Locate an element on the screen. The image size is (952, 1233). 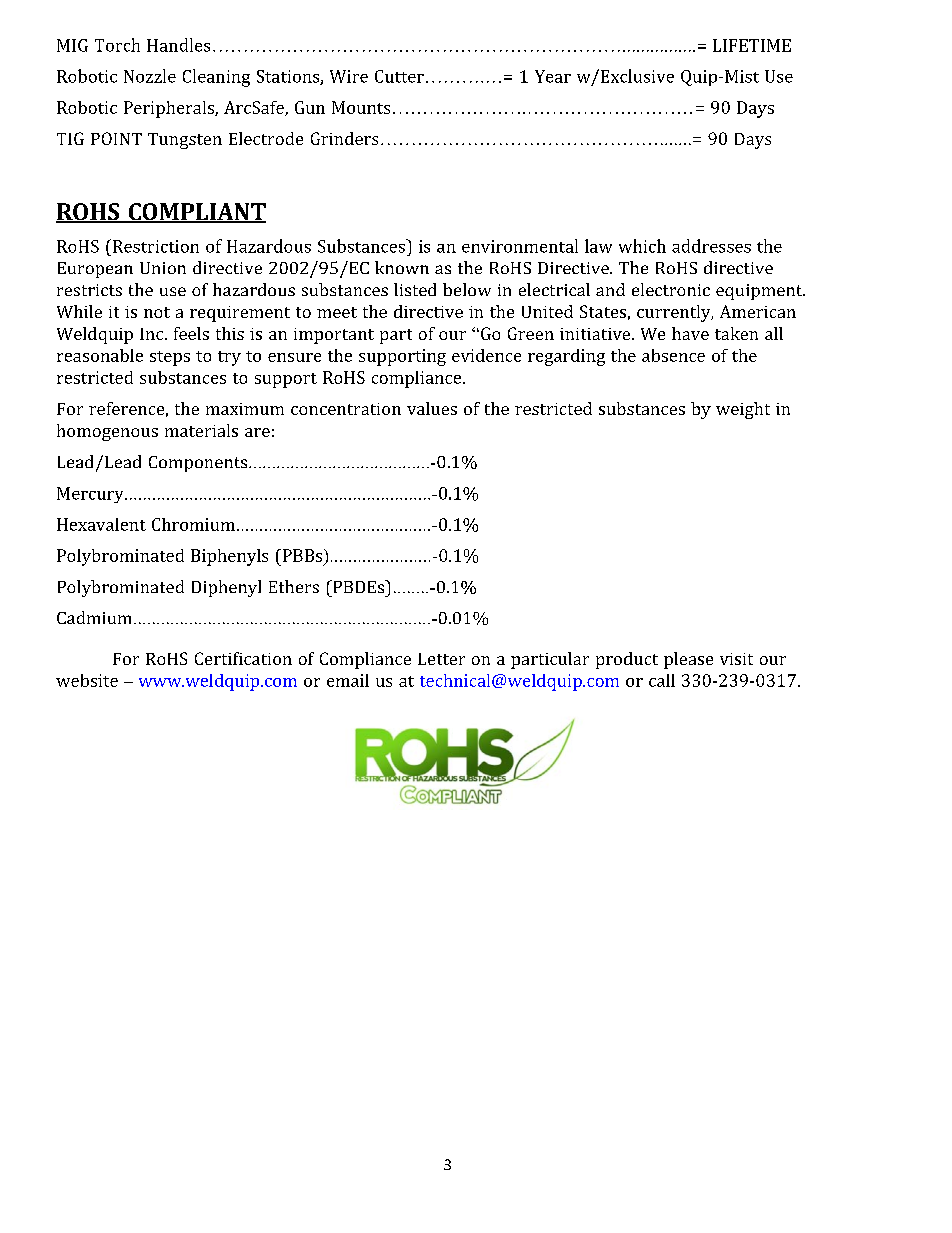
LIFETIME is located at coordinates (752, 45).
